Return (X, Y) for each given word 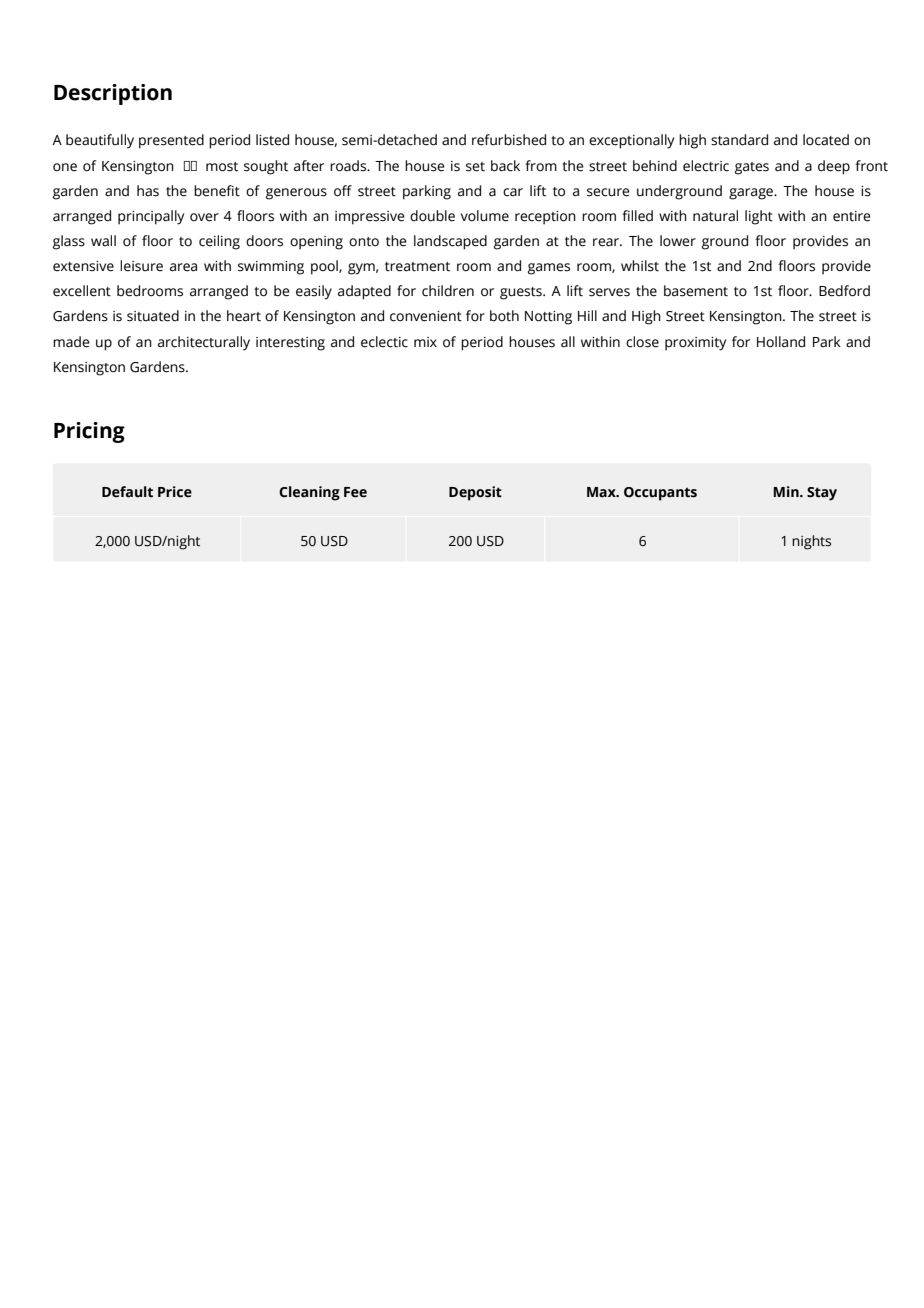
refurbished (509, 140)
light (759, 217)
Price (175, 492)
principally (151, 217)
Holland (781, 342)
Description (113, 94)
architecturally (204, 343)
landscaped (450, 242)
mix (425, 342)
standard (739, 140)
